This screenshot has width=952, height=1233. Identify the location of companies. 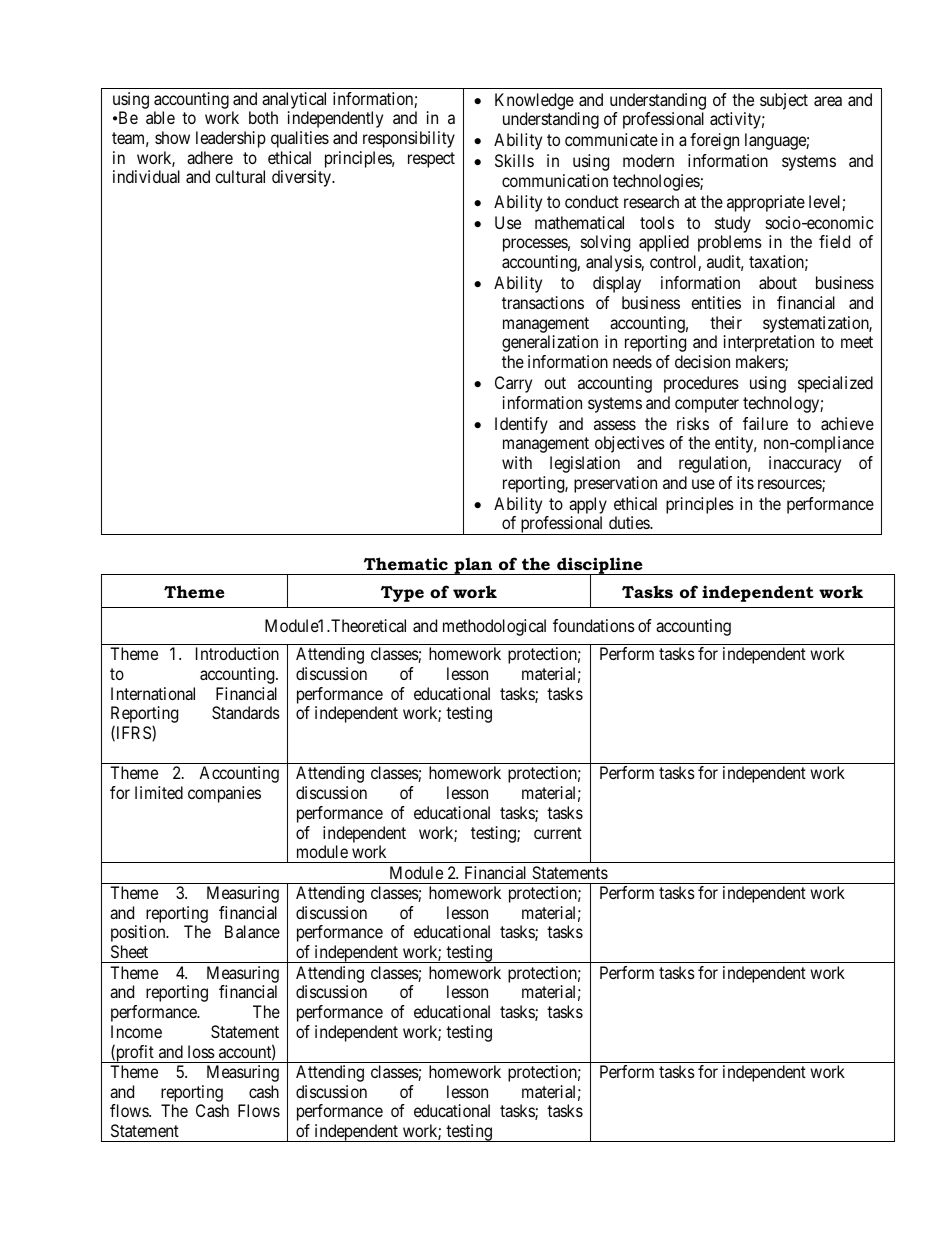
(224, 794).
